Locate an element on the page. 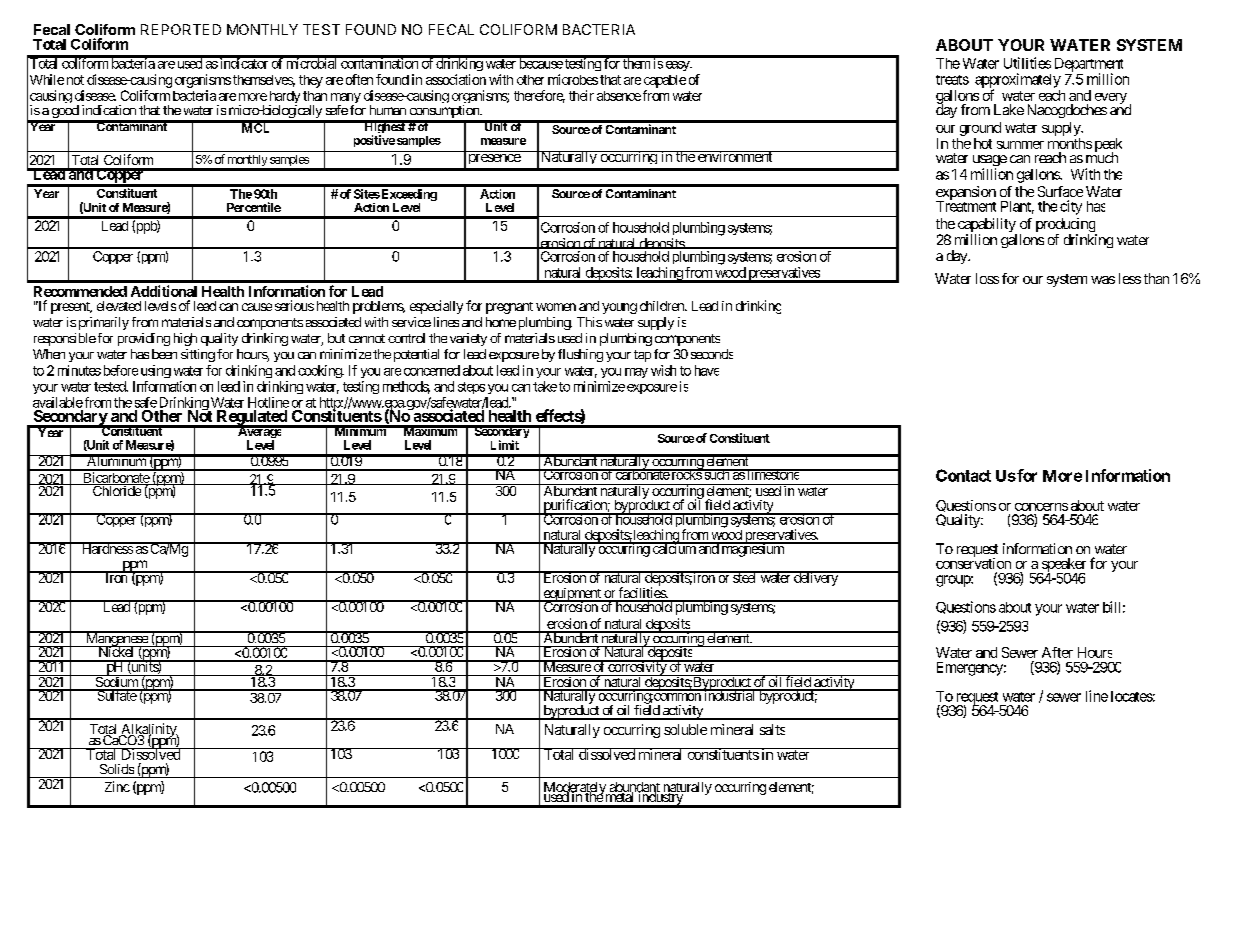 This page has width=1233, height=952. equipment is located at coordinates (572, 596).
